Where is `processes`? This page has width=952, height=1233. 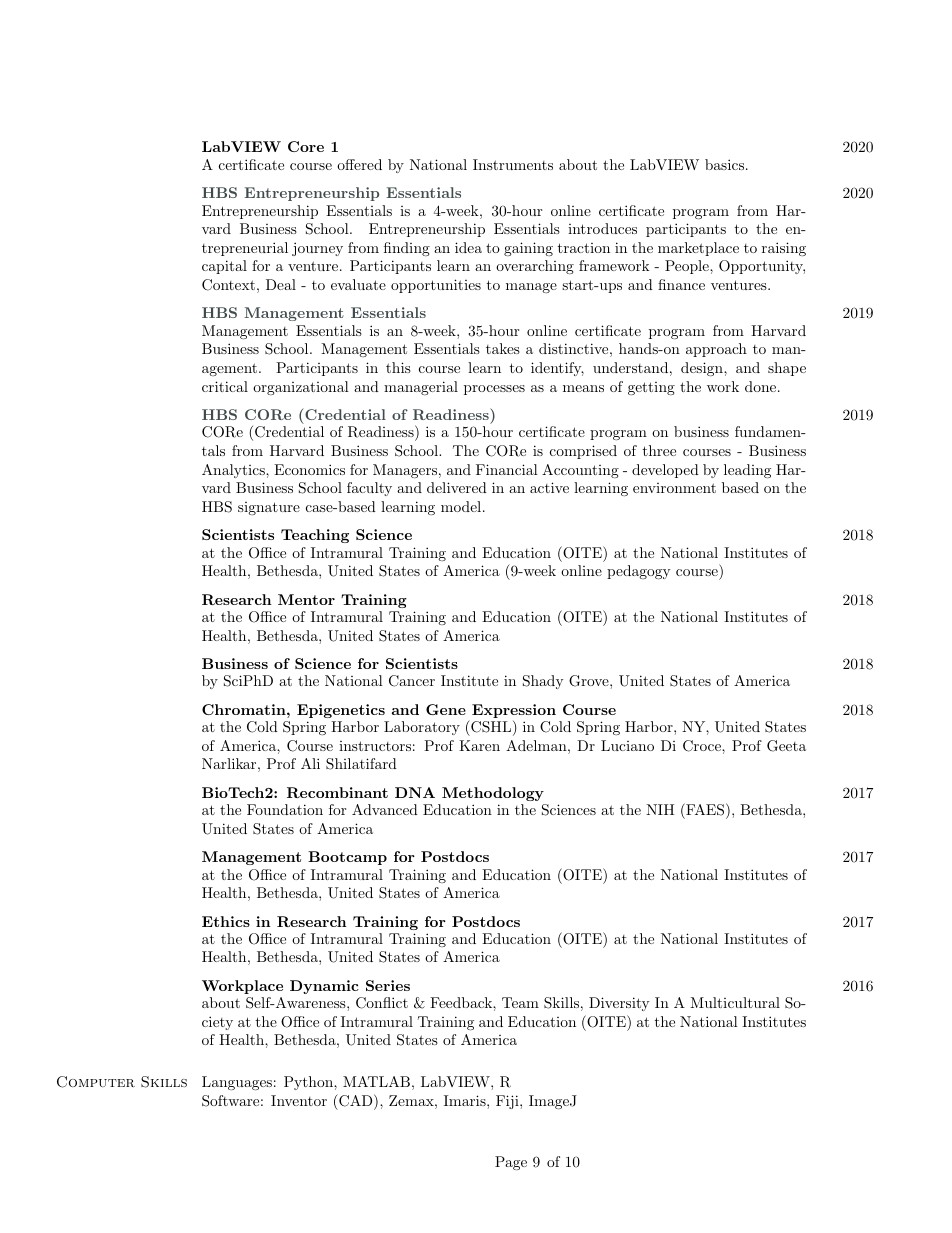 processes is located at coordinates (494, 390).
